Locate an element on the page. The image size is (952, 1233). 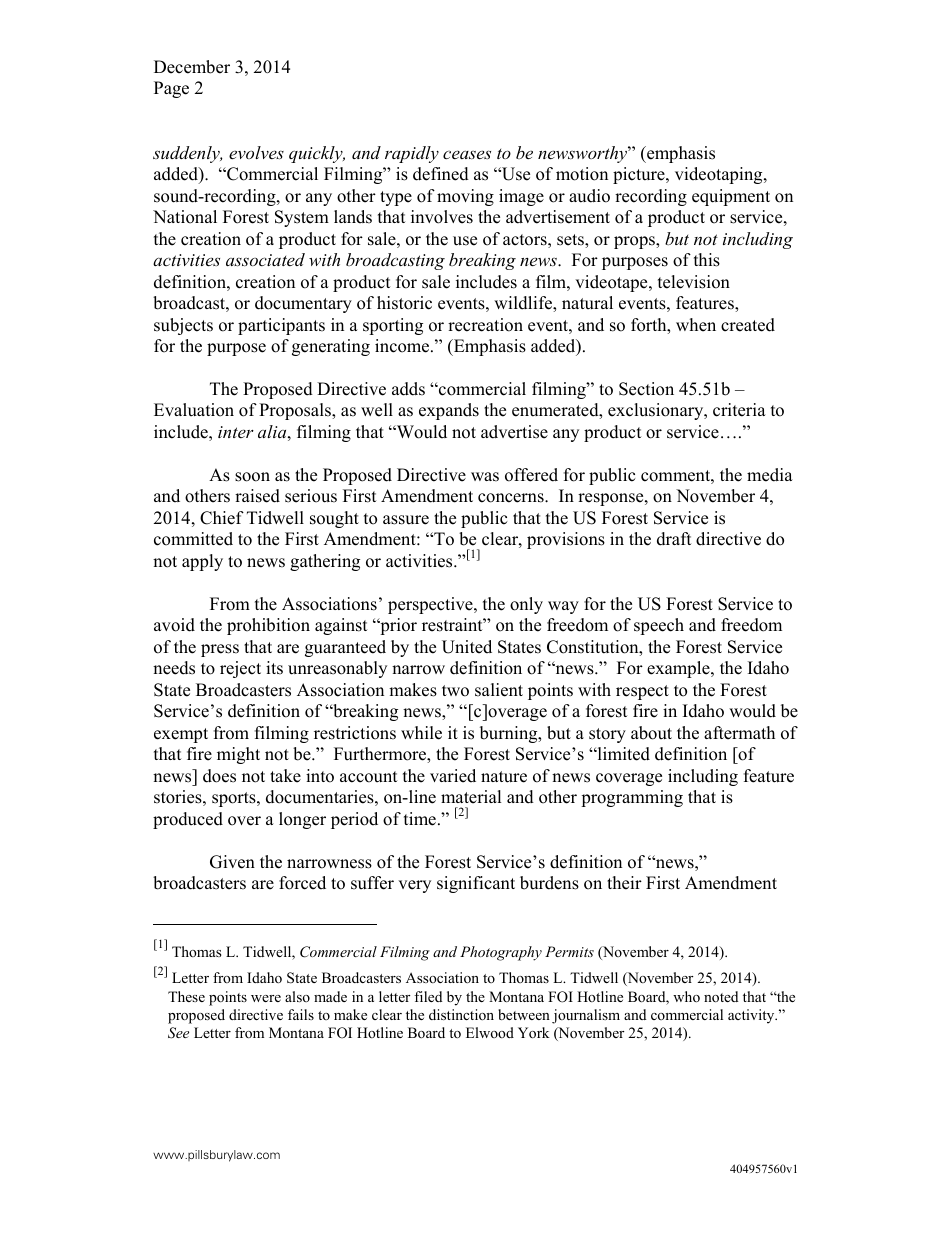
does is located at coordinates (219, 776).
